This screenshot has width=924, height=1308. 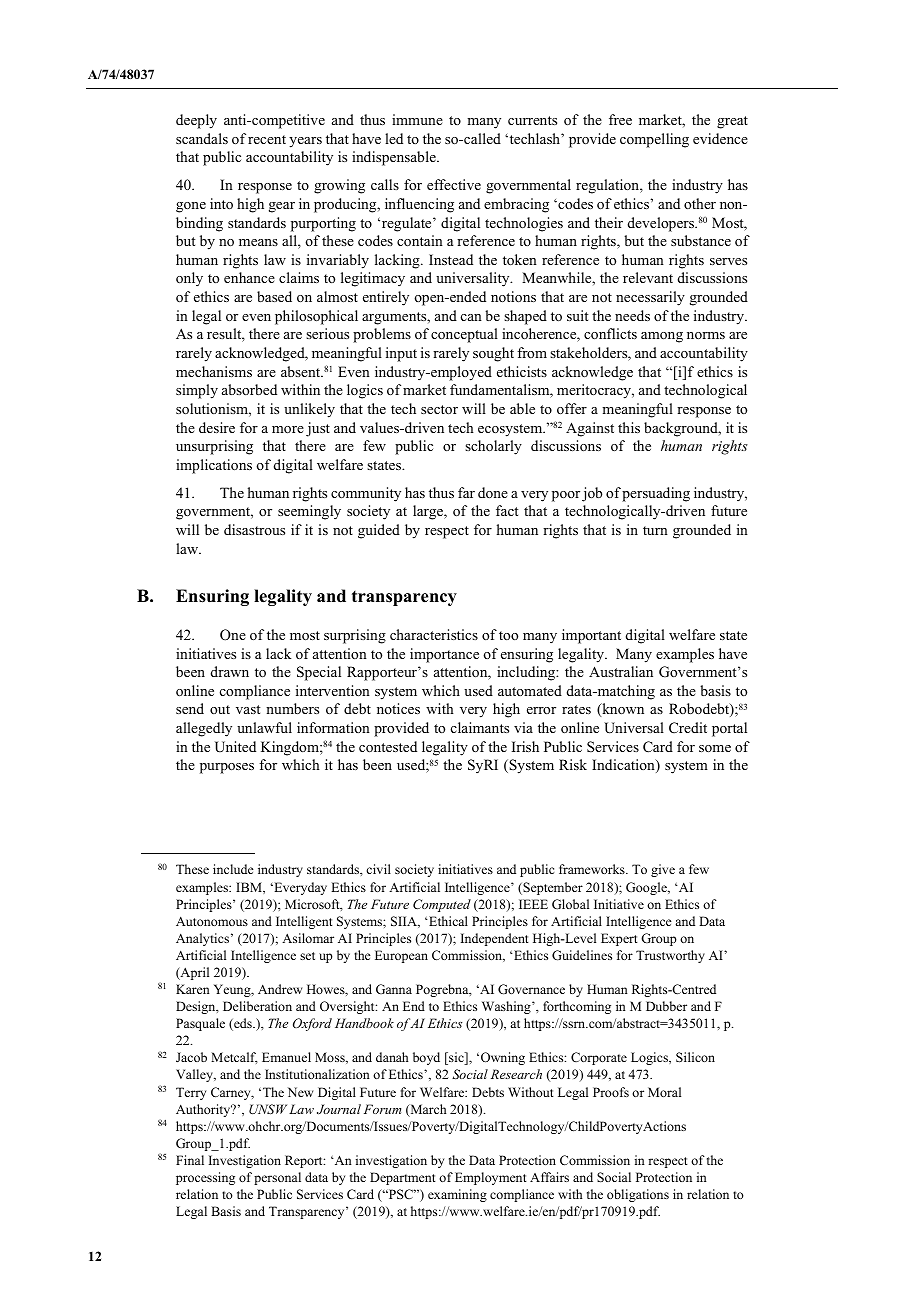 I want to click on drawn, so click(x=230, y=671).
